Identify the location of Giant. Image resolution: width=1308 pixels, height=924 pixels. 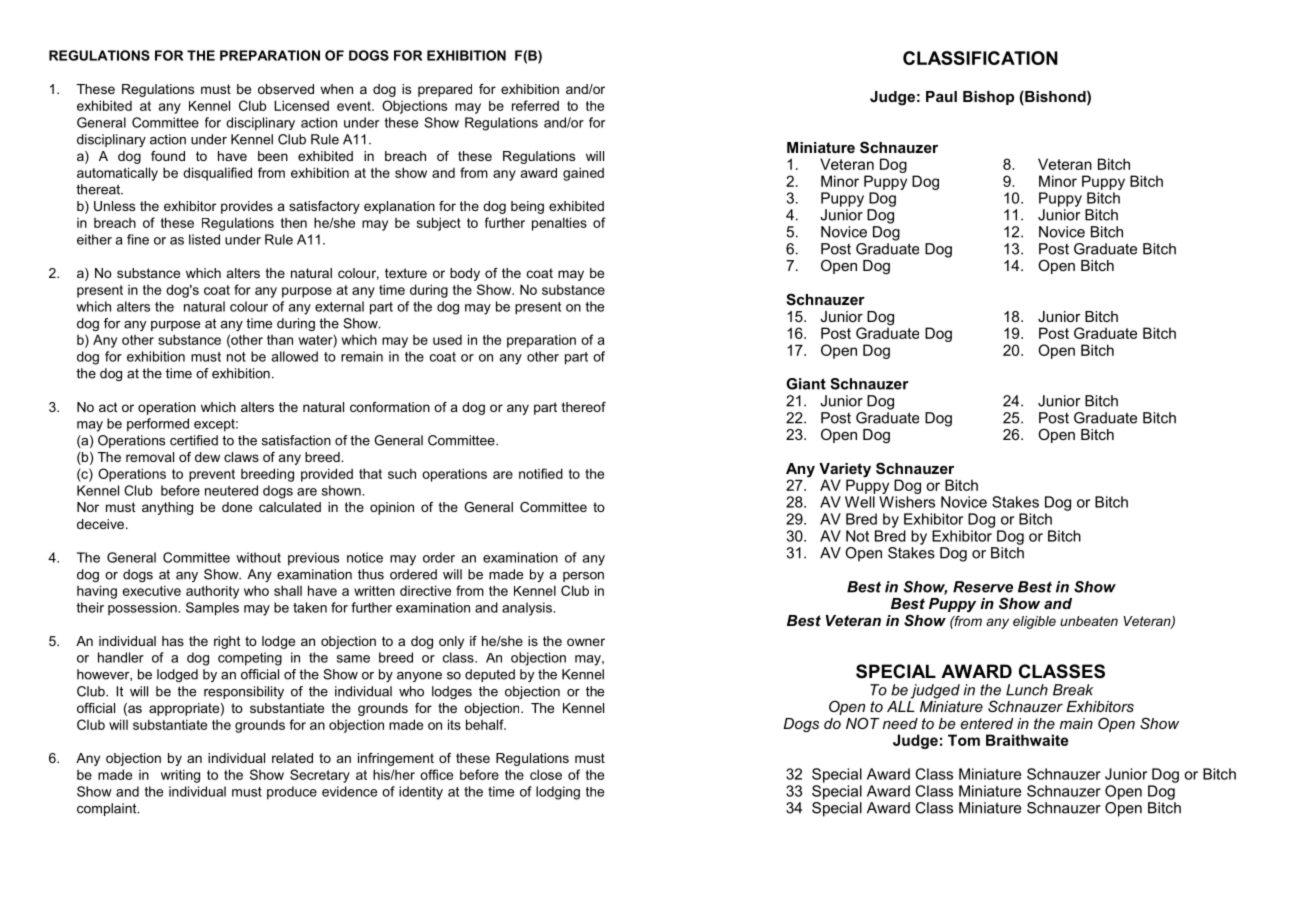
(806, 384).
